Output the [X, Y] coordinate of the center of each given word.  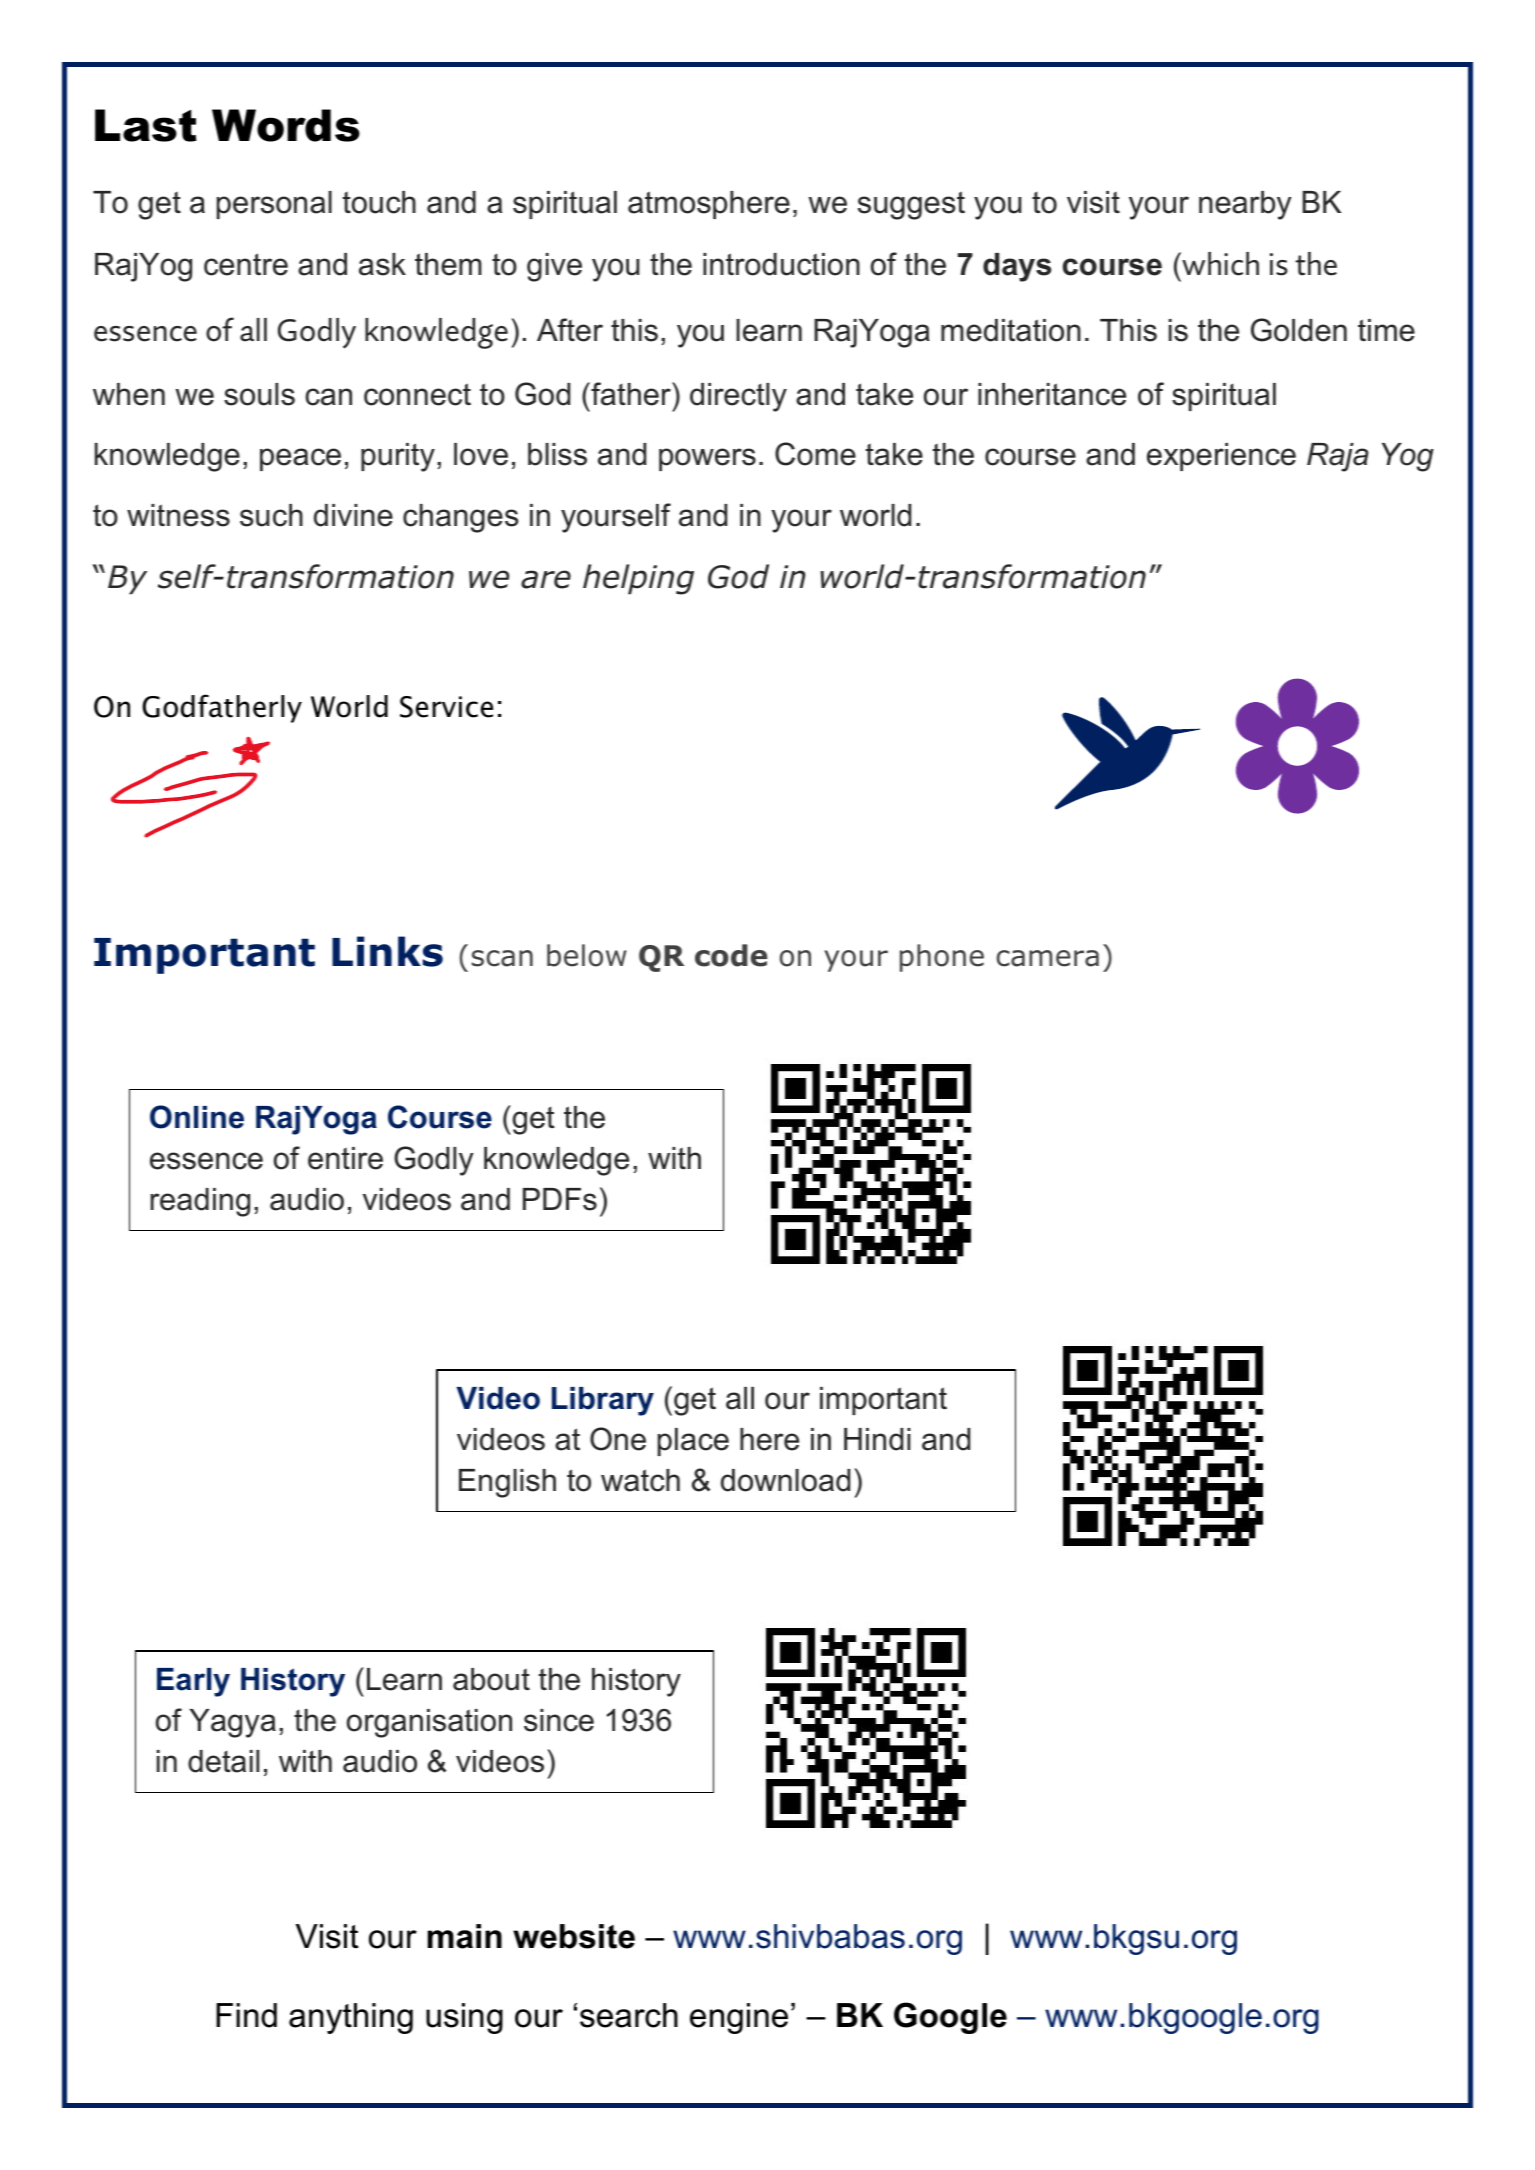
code [731, 955]
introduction [781, 264]
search [629, 2015]
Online [197, 1117]
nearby [1245, 205]
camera [1047, 958]
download [785, 1480]
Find [246, 2015]
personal [274, 205]
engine [739, 2018]
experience [1221, 457]
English [507, 1483]
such [271, 515]
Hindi [877, 1439]
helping [638, 579]
